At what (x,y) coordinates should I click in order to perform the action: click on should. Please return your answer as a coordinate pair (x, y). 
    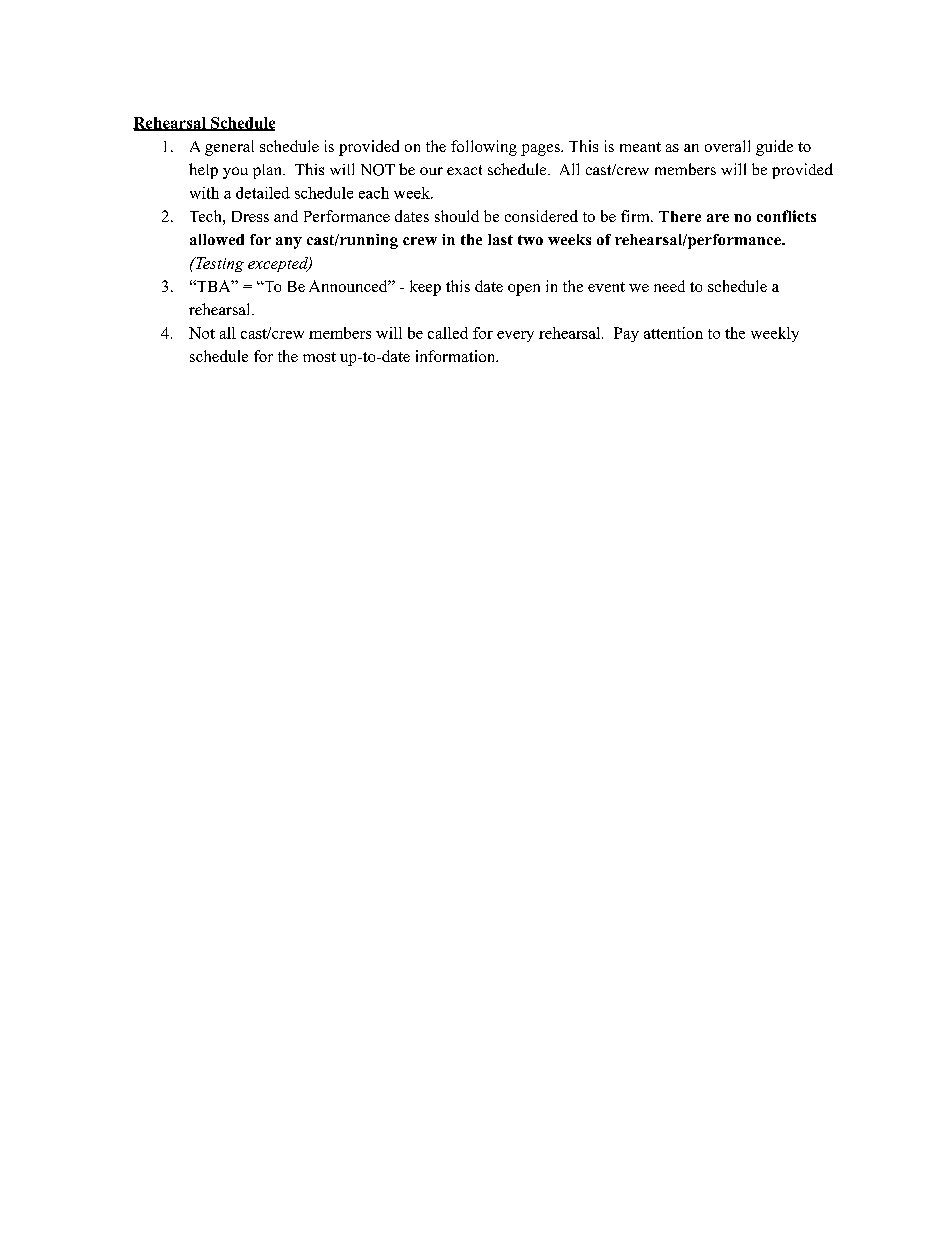
    Looking at the image, I should click on (457, 216).
